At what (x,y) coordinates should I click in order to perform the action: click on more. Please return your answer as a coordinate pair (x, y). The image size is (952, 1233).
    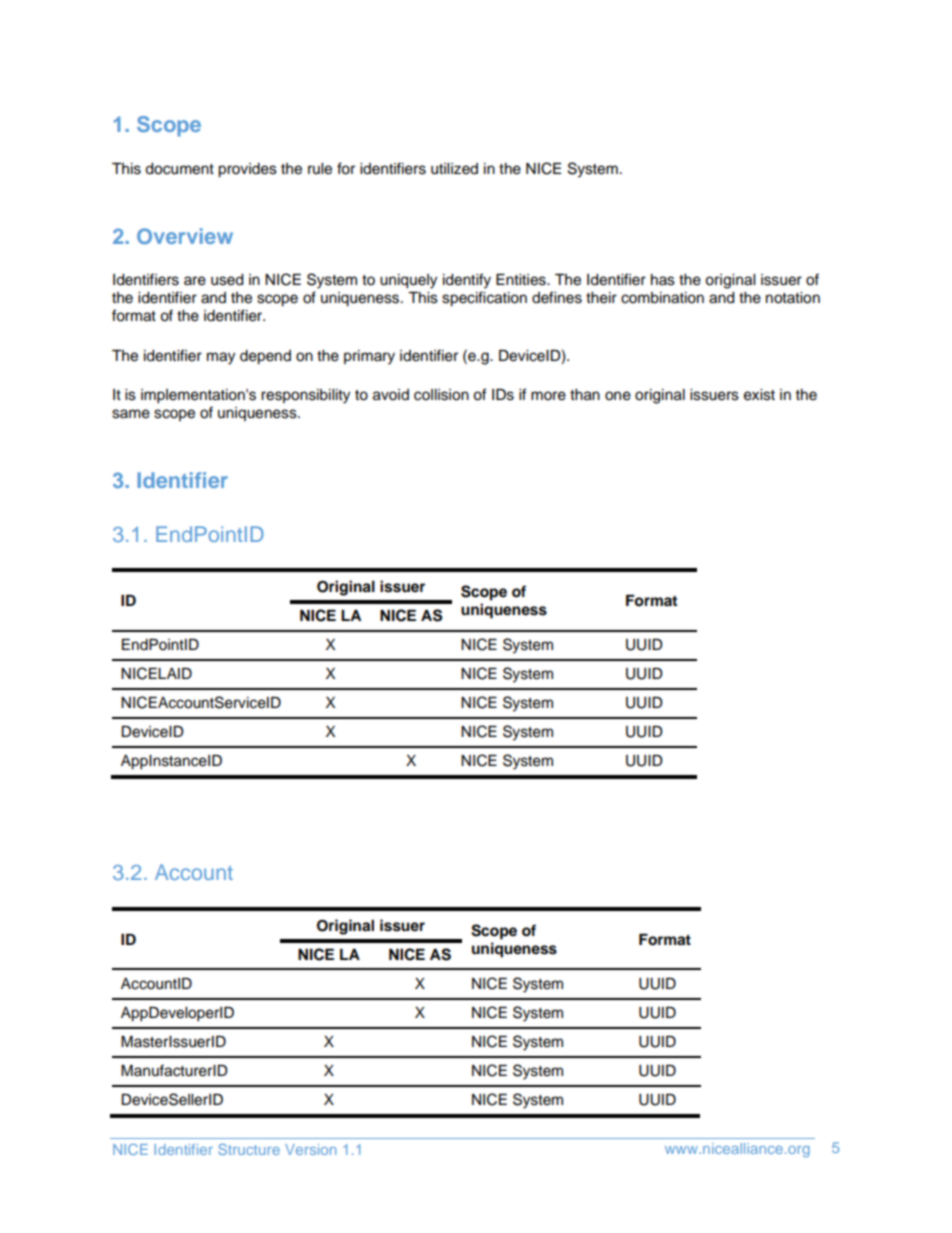
    Looking at the image, I should click on (548, 396).
